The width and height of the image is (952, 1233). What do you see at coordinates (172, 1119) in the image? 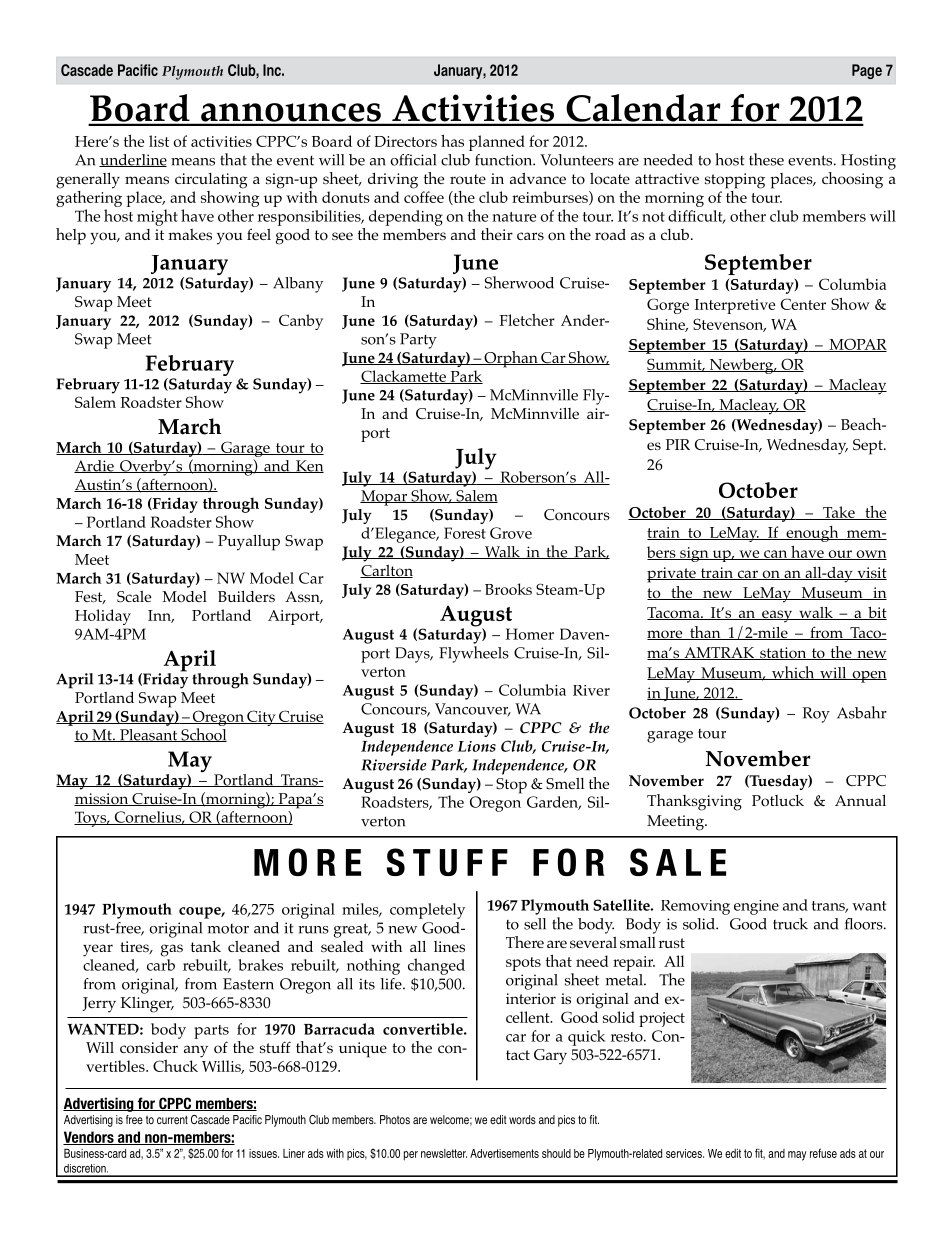
I see `current` at bounding box center [172, 1119].
